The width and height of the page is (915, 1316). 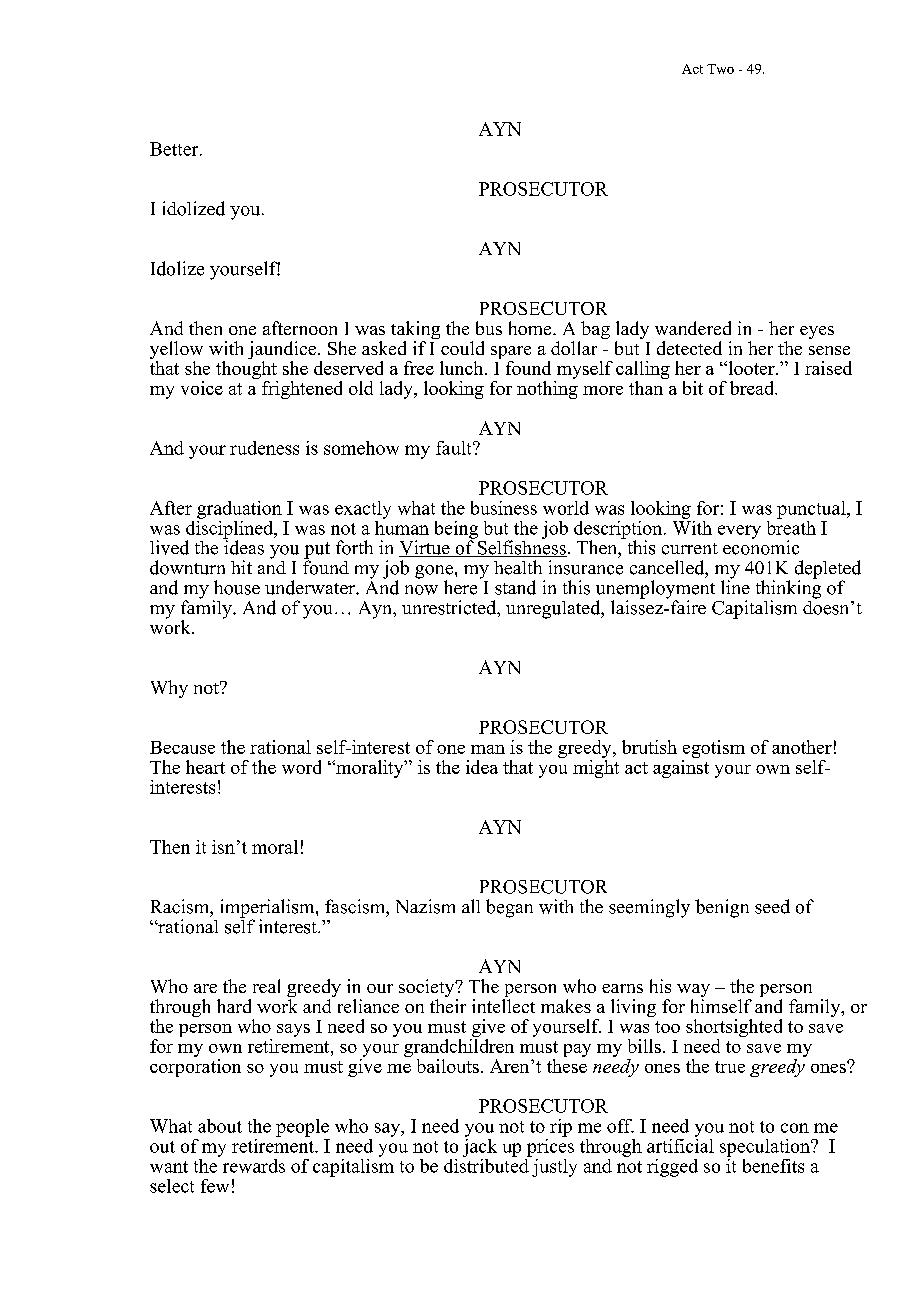 What do you see at coordinates (205, 767) in the page?
I see `heart` at bounding box center [205, 767].
